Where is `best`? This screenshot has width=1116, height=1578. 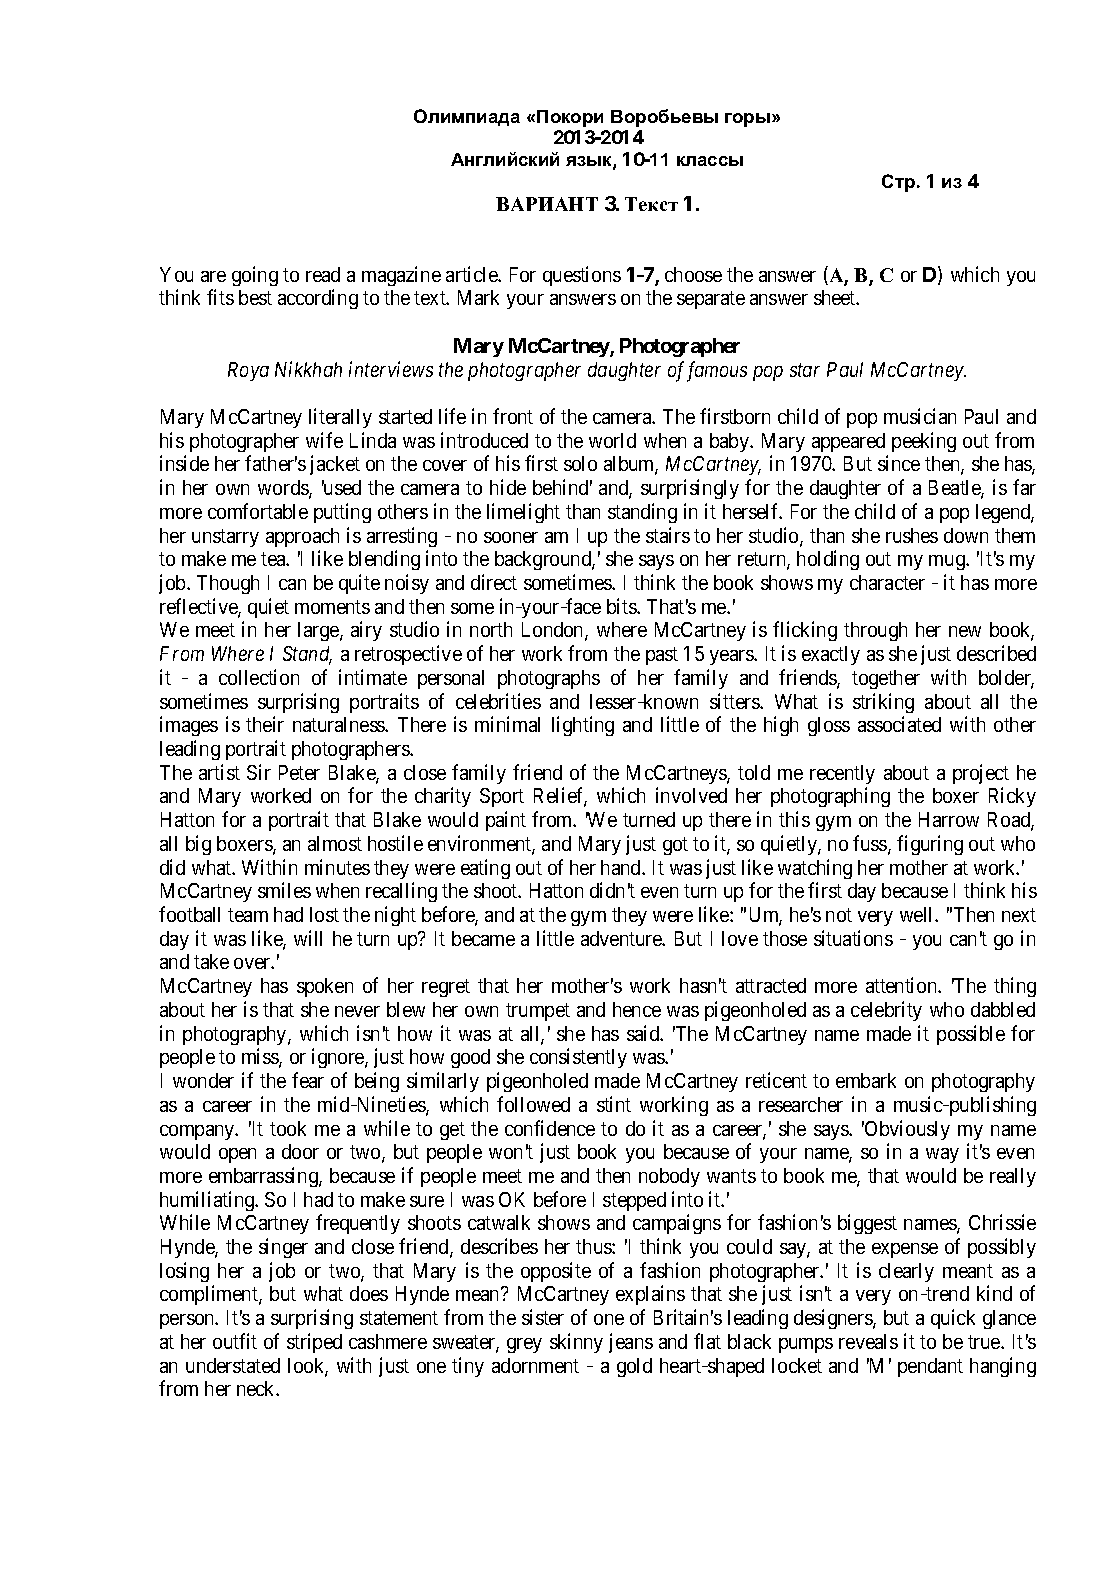
best is located at coordinates (255, 297).
